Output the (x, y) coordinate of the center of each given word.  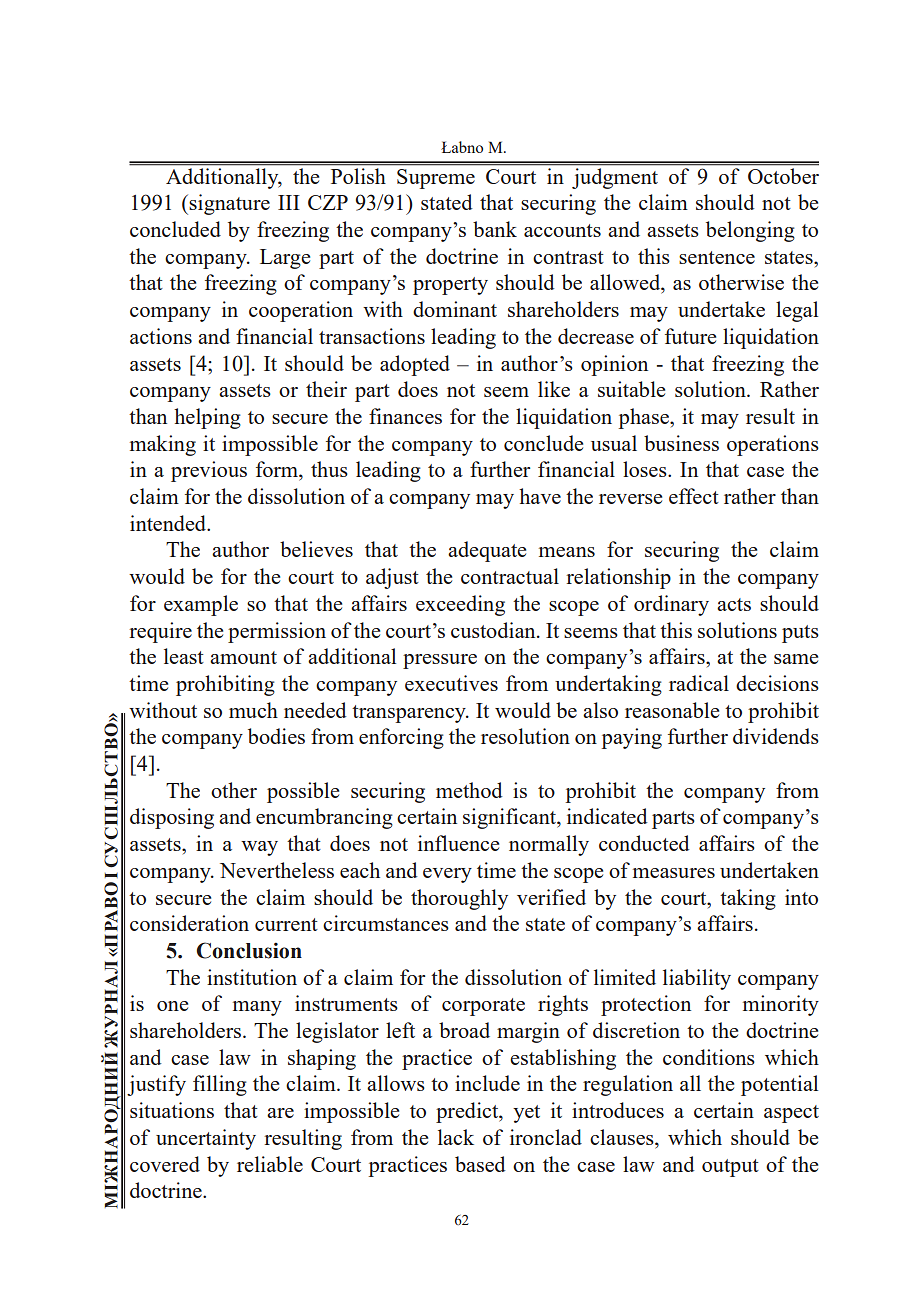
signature (229, 204)
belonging (750, 231)
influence (458, 843)
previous (209, 471)
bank (495, 229)
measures (674, 873)
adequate (487, 551)
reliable (270, 1164)
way (259, 848)
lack (456, 1137)
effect (694, 496)
